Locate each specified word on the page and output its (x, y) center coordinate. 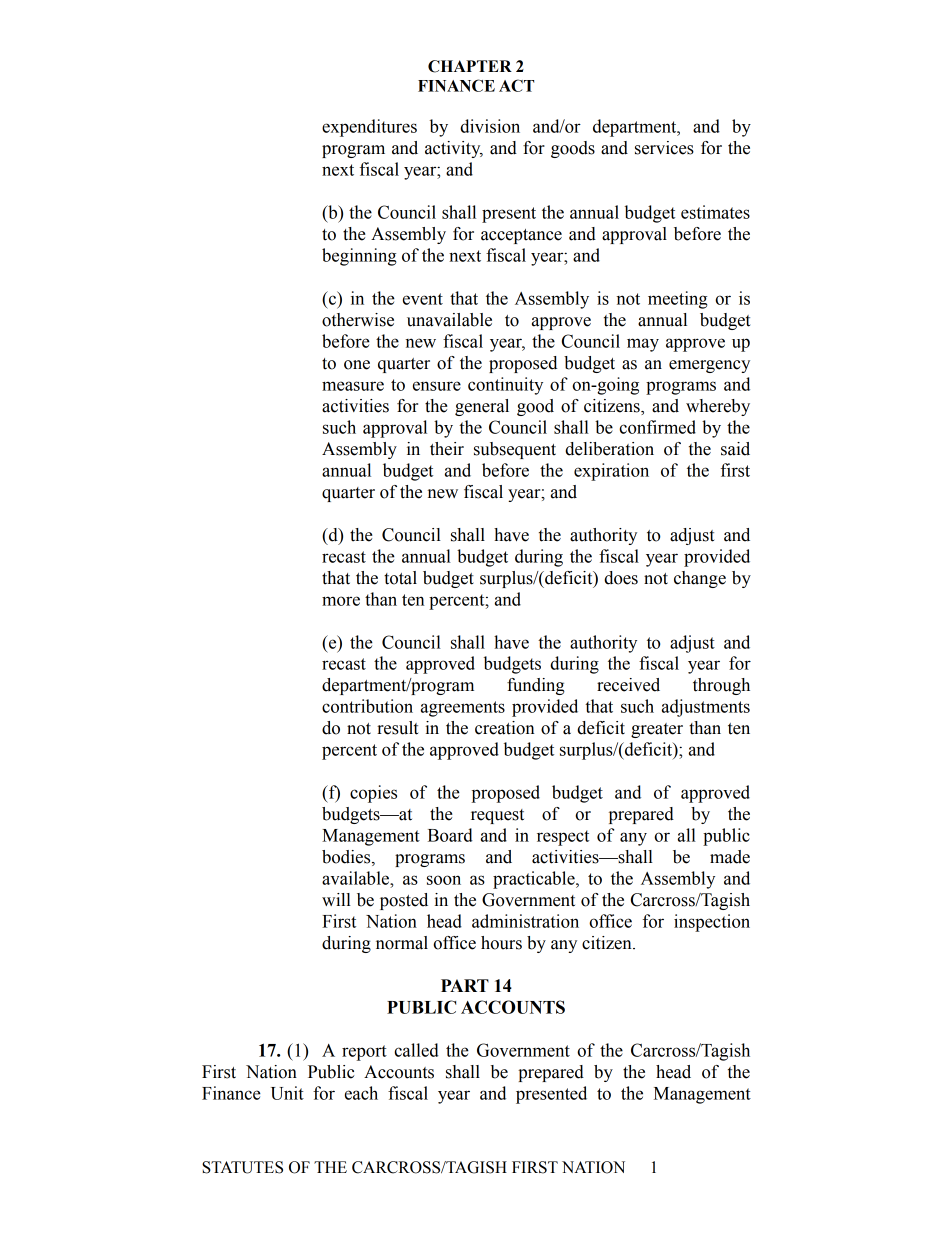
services (664, 148)
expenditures (369, 128)
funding (536, 686)
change (700, 579)
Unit (287, 1093)
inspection (712, 923)
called (416, 1050)
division (490, 126)
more (341, 601)
